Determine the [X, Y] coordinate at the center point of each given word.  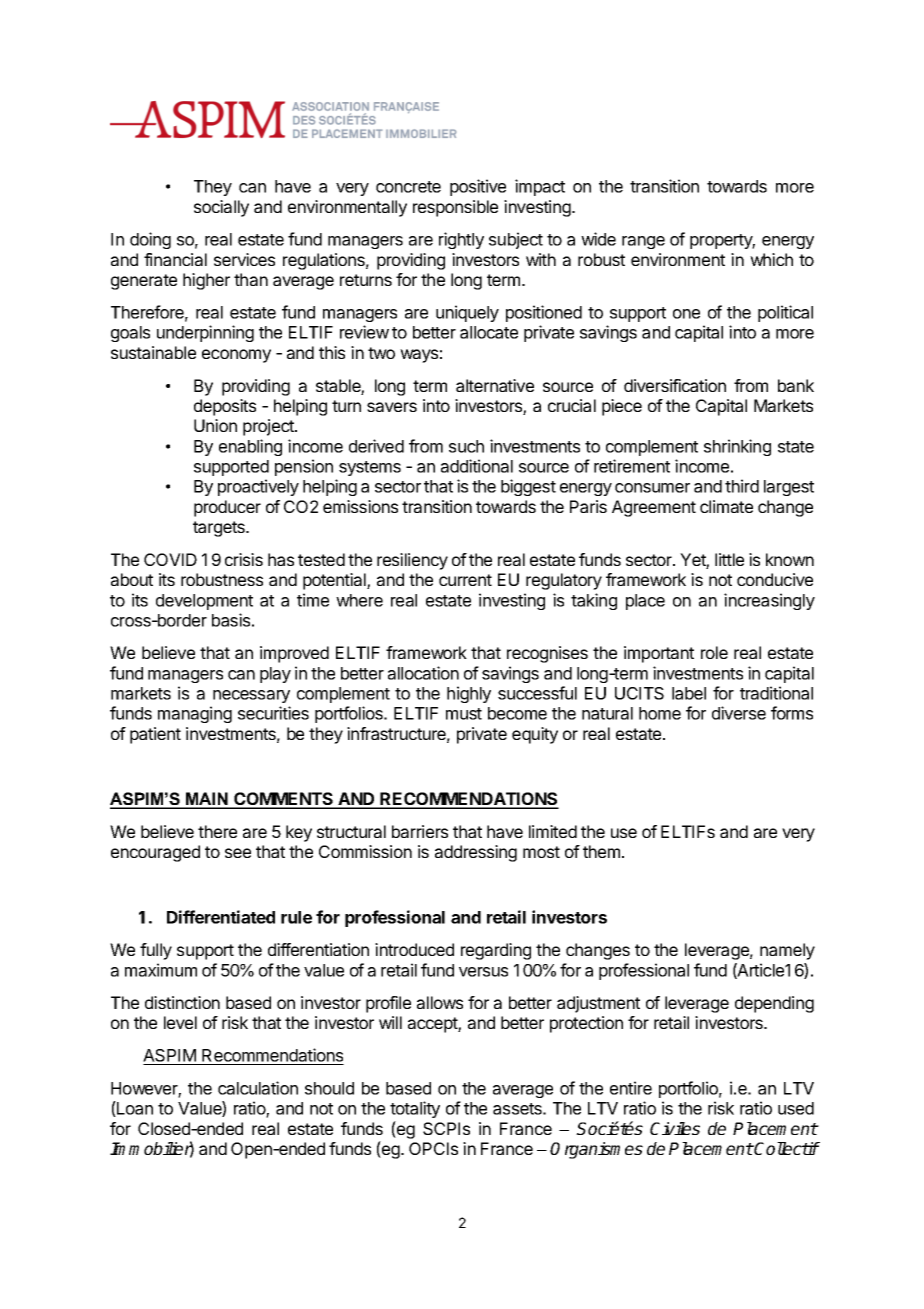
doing [150, 240]
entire [631, 1088]
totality [415, 1109]
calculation [258, 1088]
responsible [455, 208]
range [643, 242]
